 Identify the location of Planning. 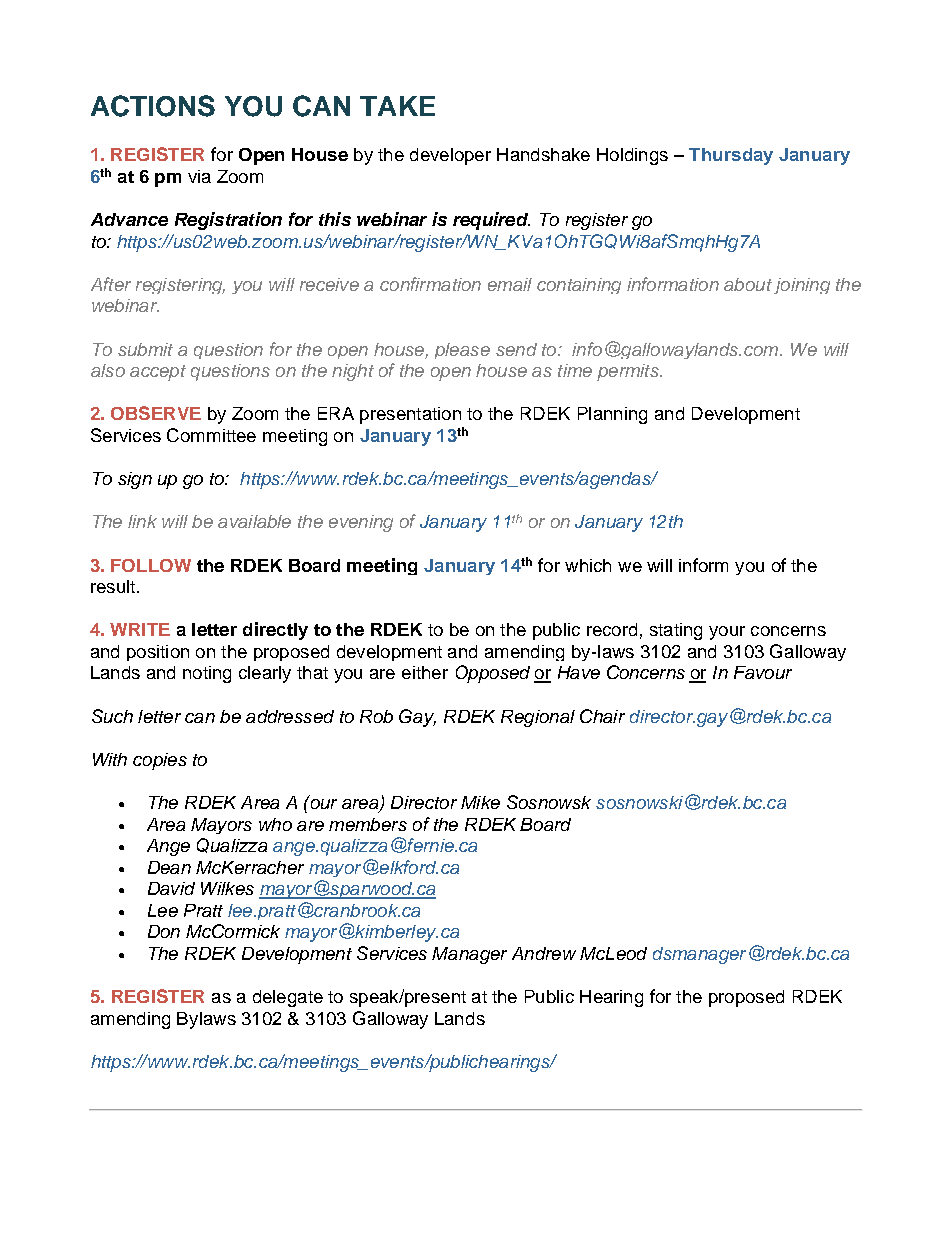
(612, 415).
